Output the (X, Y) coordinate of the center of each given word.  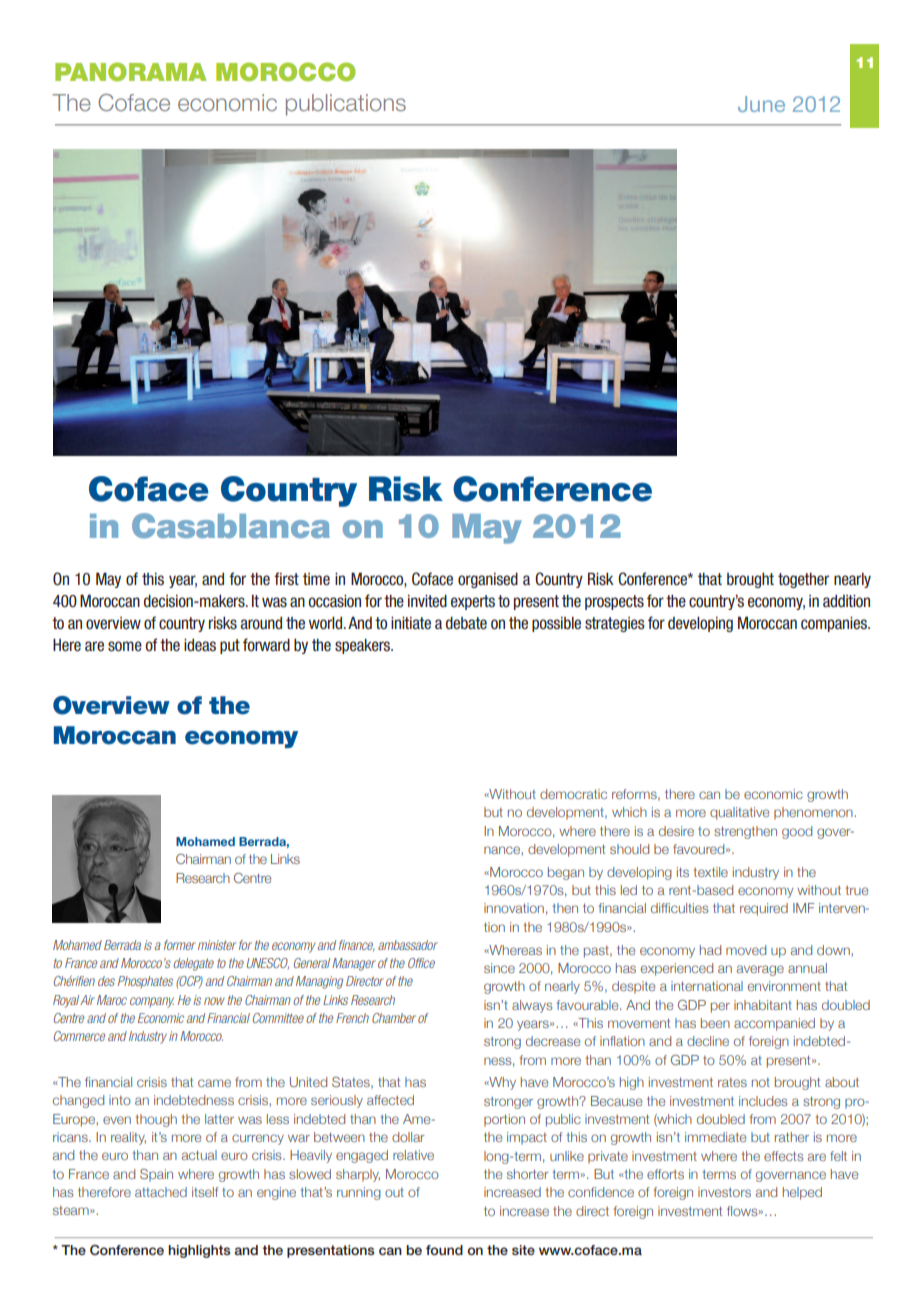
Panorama (131, 72)
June (761, 104)
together (803, 580)
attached (161, 1192)
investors (724, 1192)
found (444, 1250)
